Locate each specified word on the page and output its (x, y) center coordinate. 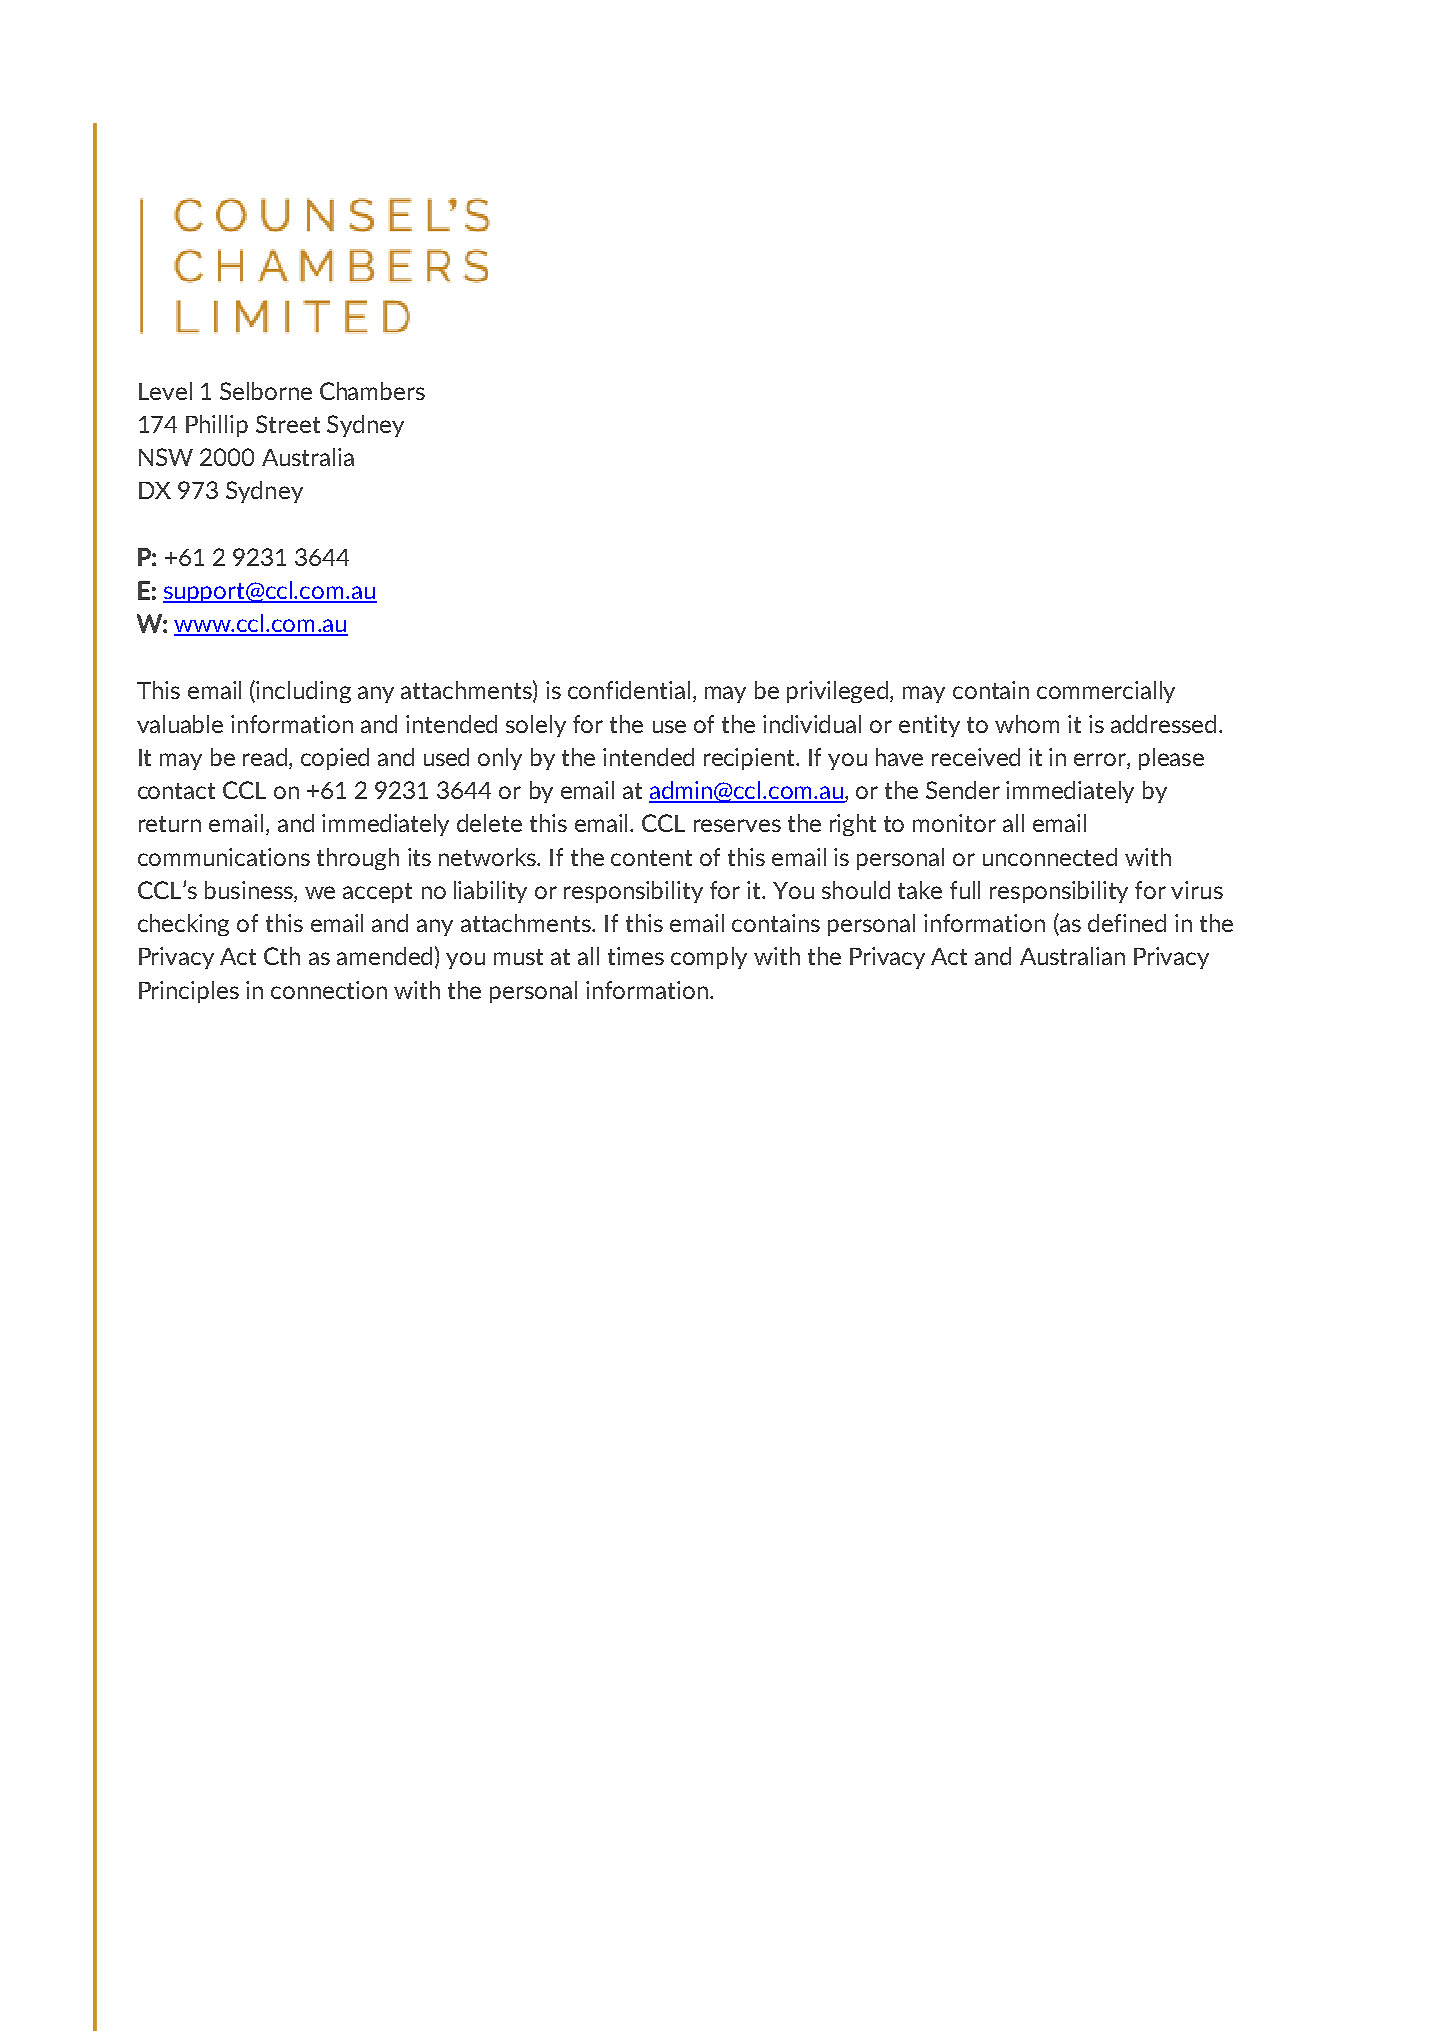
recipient (751, 759)
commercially (1106, 692)
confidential (629, 690)
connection (329, 990)
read (265, 757)
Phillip (217, 426)
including (303, 692)
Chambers (372, 391)
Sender (963, 790)
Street (288, 424)
